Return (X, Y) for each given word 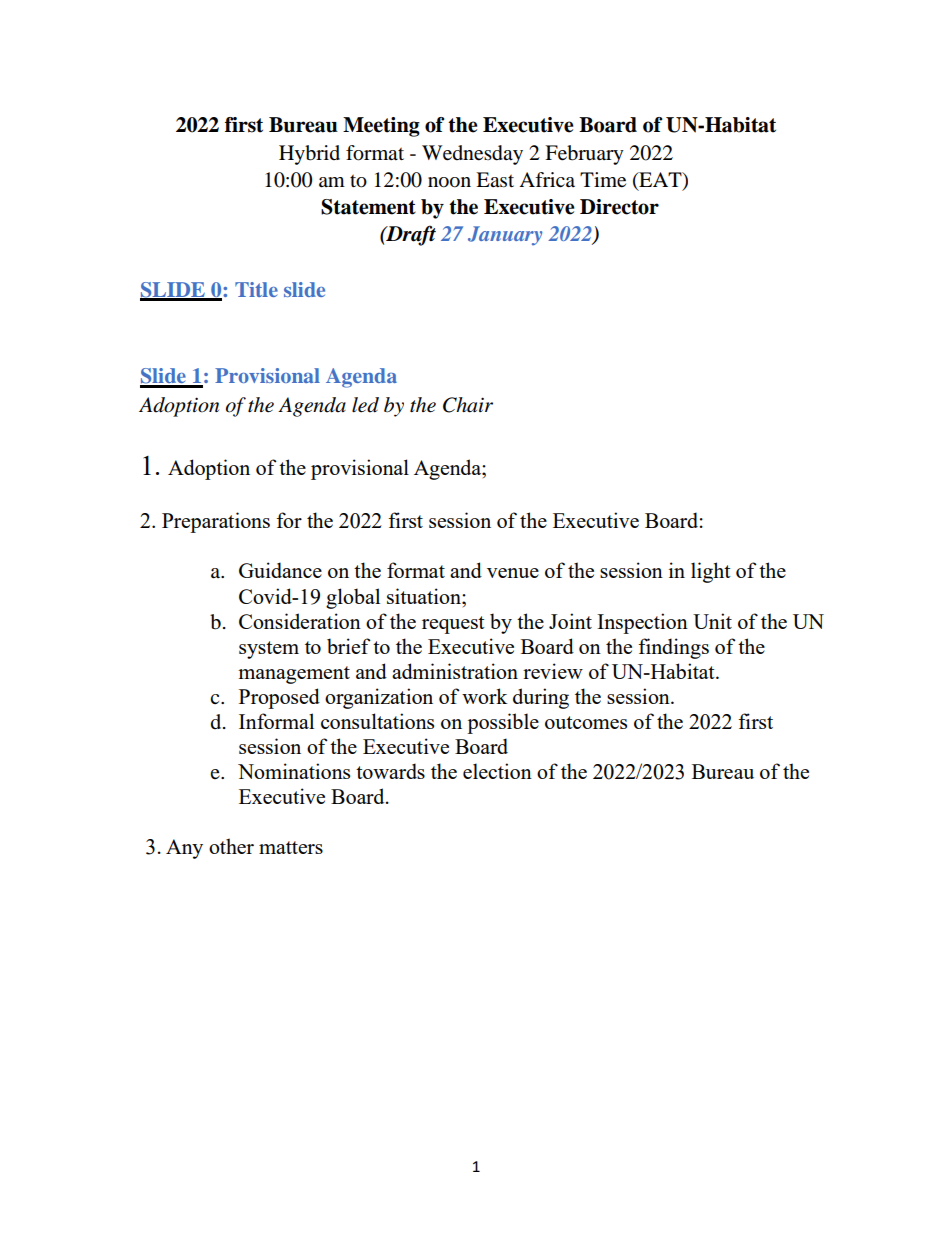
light (711, 572)
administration (455, 671)
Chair (468, 405)
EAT (660, 180)
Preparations (216, 522)
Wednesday (472, 155)
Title (256, 289)
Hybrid (309, 155)
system (269, 650)
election (497, 771)
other (231, 846)
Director (619, 207)
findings (673, 648)
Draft (410, 235)
